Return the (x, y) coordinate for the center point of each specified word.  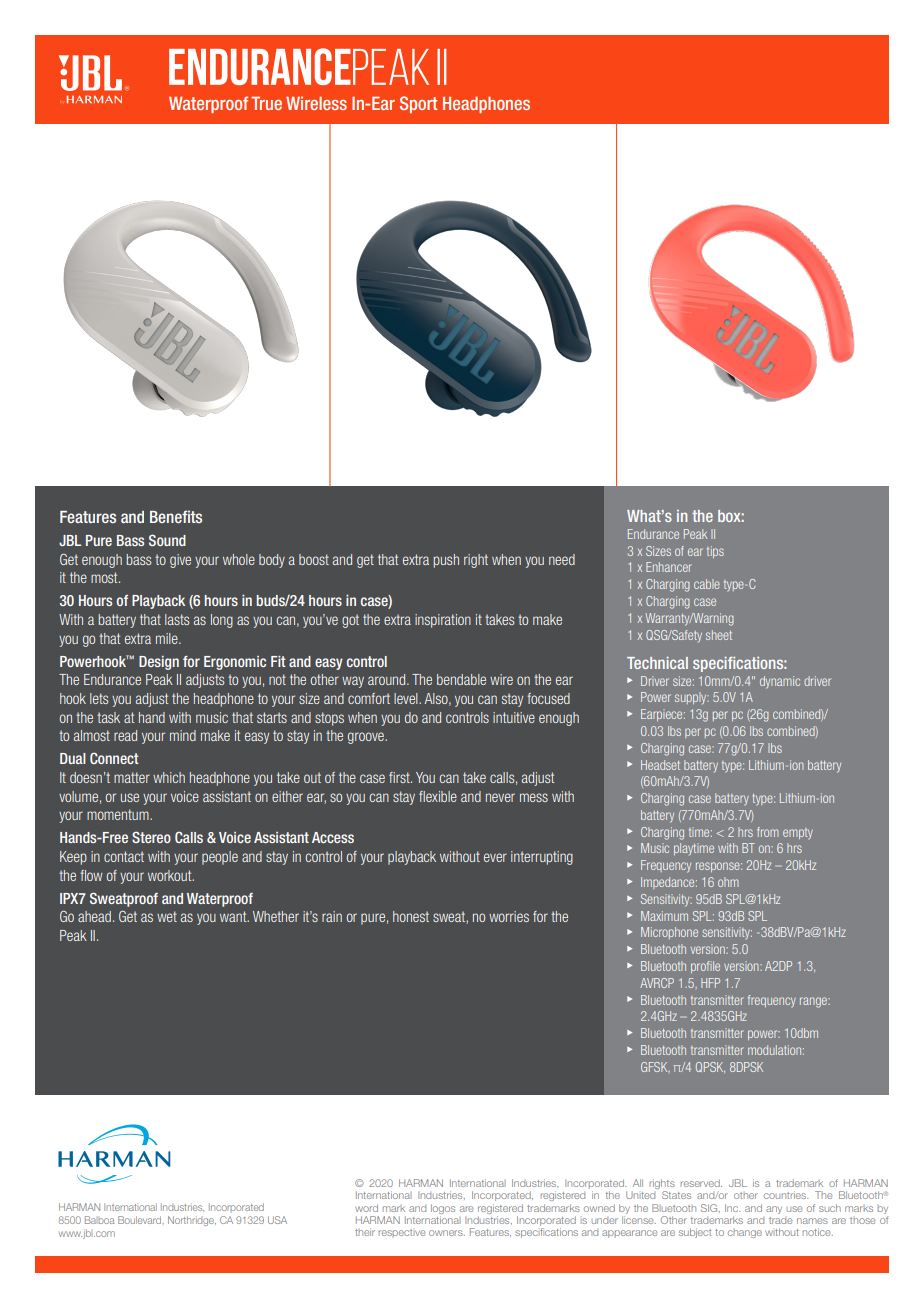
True (266, 103)
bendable (461, 679)
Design (159, 663)
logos (443, 1209)
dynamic (780, 682)
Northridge (192, 1221)
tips (715, 552)
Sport (418, 104)
